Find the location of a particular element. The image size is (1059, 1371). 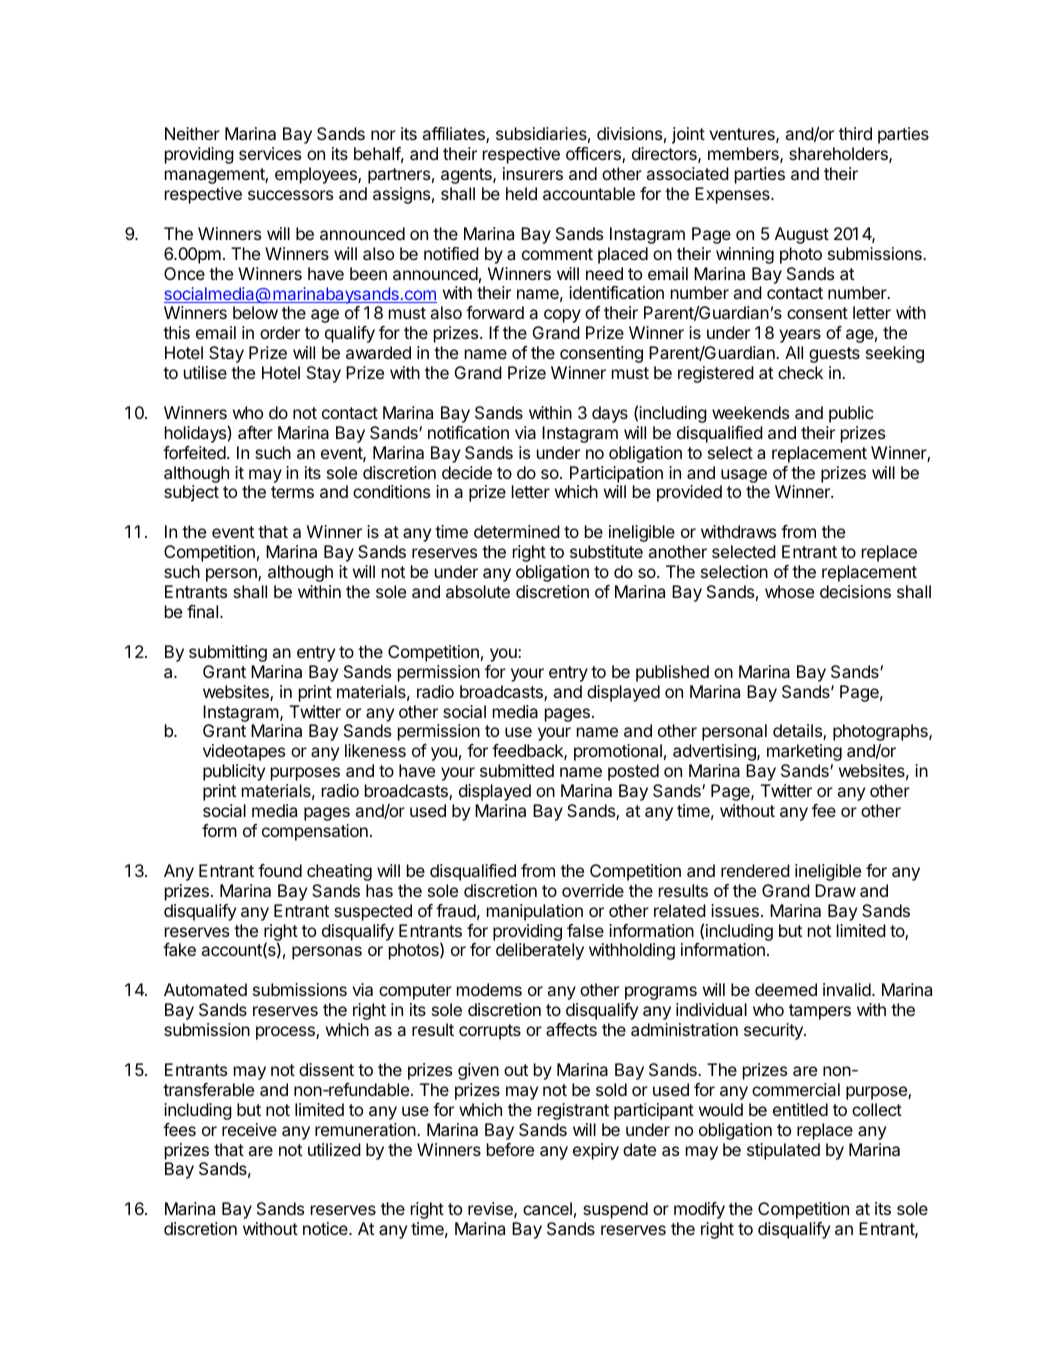

submitted is located at coordinates (517, 770).
